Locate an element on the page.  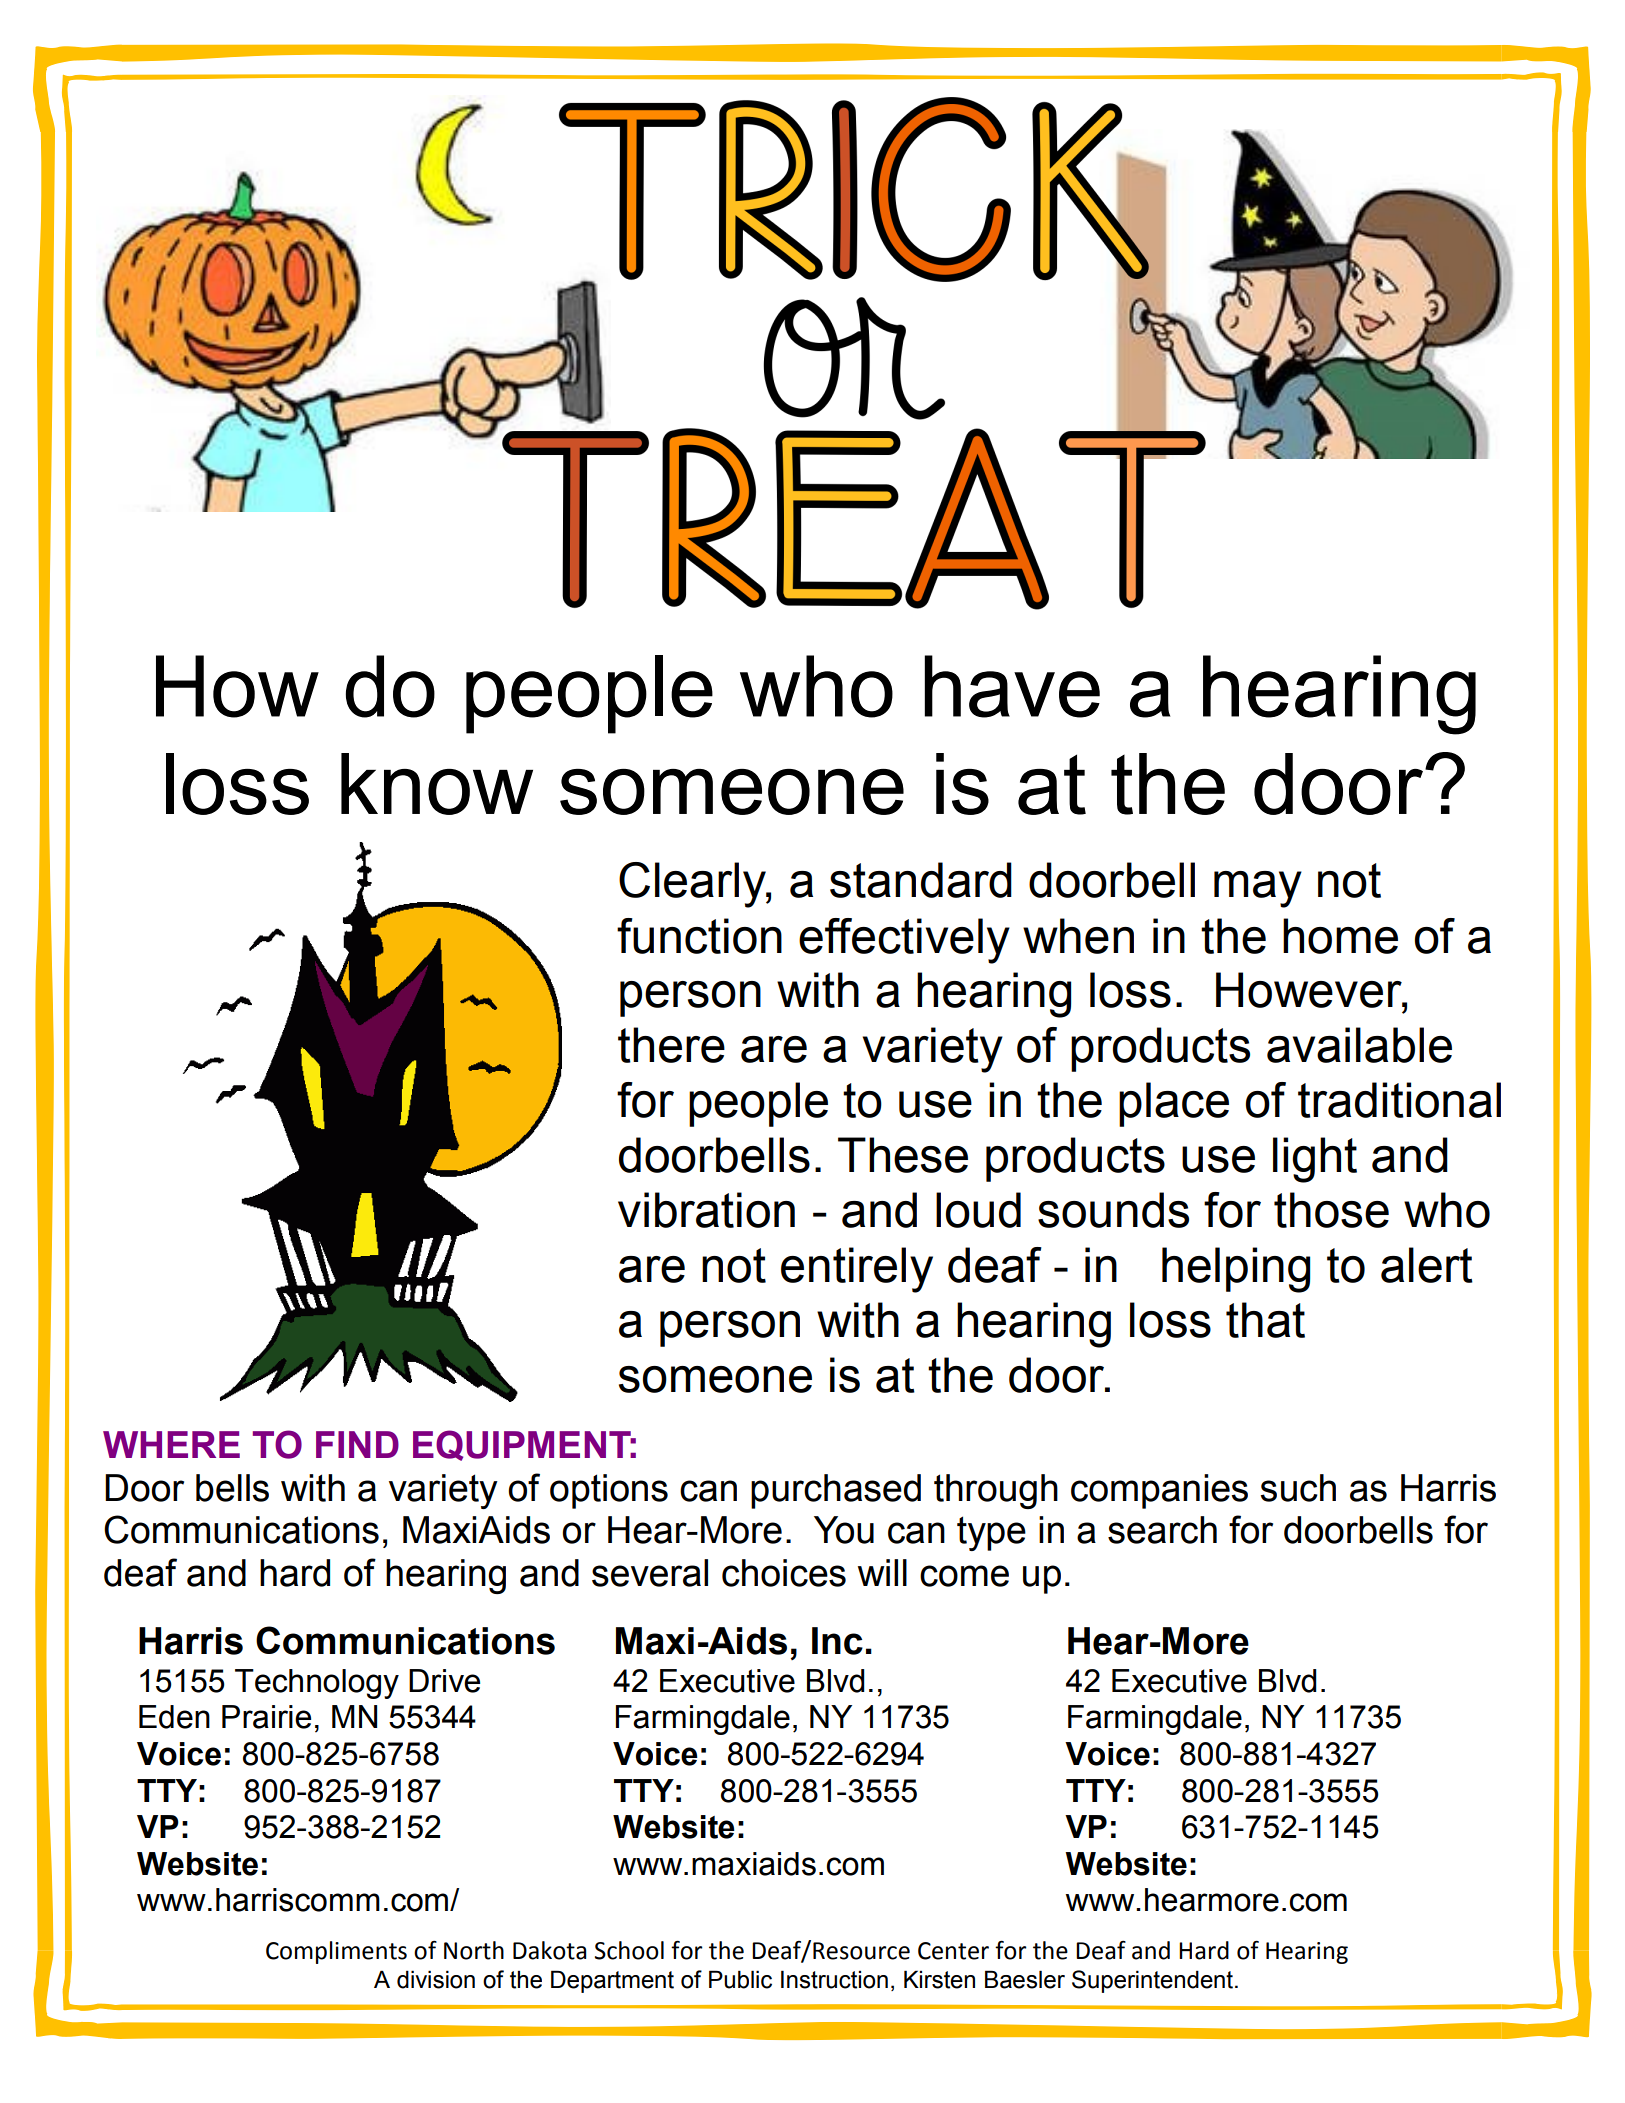
Compliments is located at coordinates (336, 1952).
